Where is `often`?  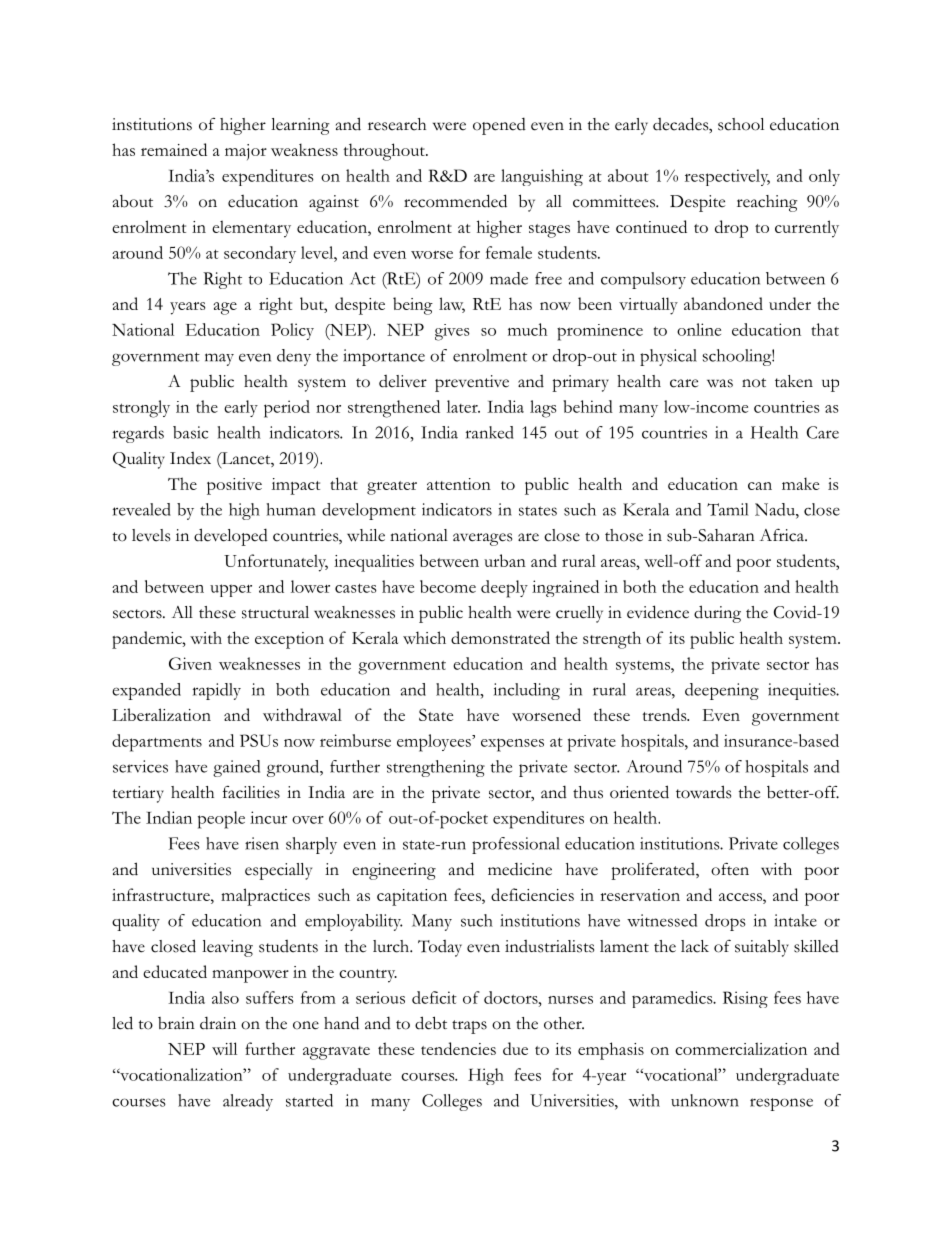
often is located at coordinates (730, 869).
